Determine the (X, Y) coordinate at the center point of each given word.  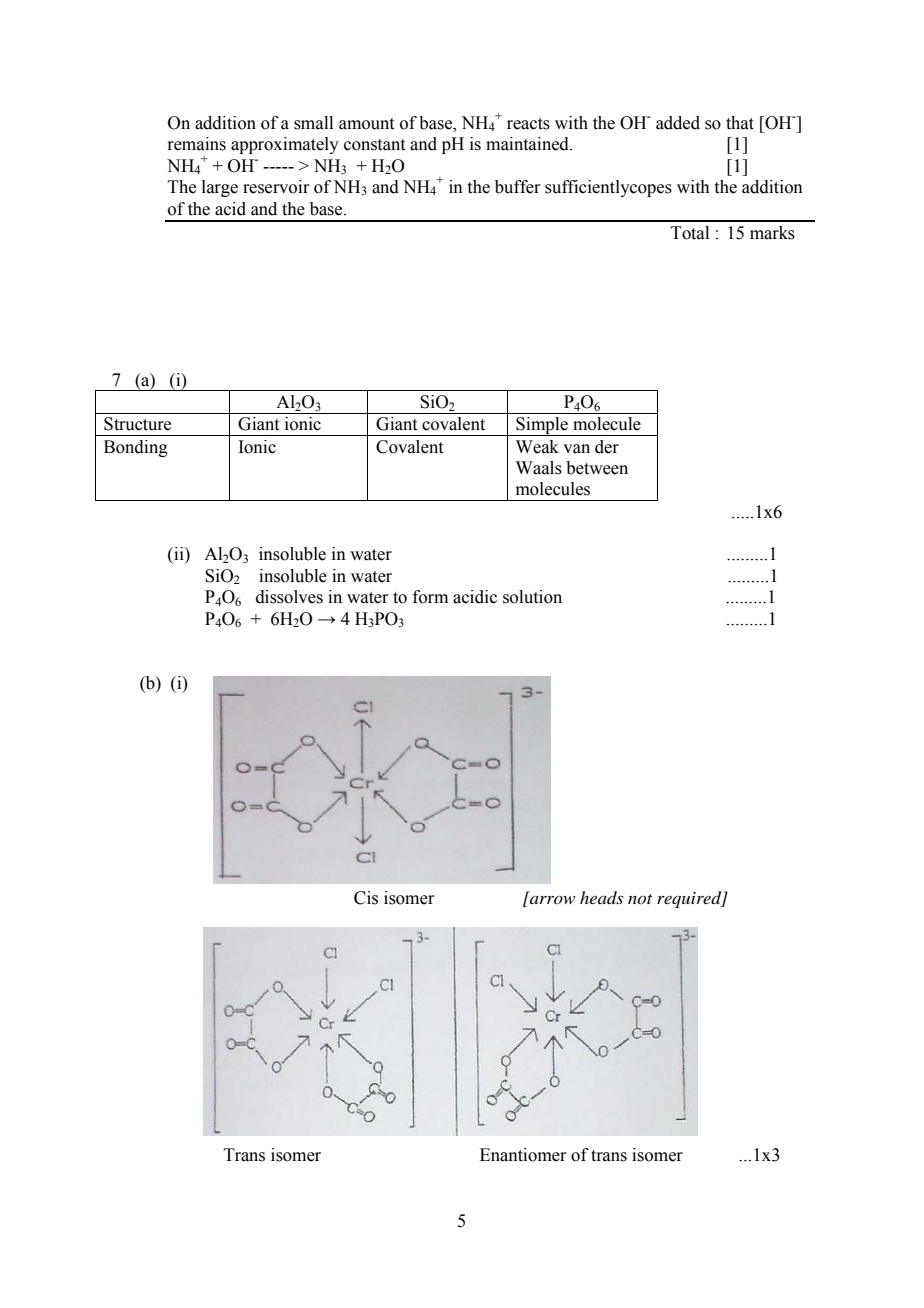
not (640, 899)
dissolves (289, 597)
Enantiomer (523, 1155)
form (430, 597)
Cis (366, 898)
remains (196, 144)
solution (532, 597)
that (740, 123)
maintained (528, 144)
